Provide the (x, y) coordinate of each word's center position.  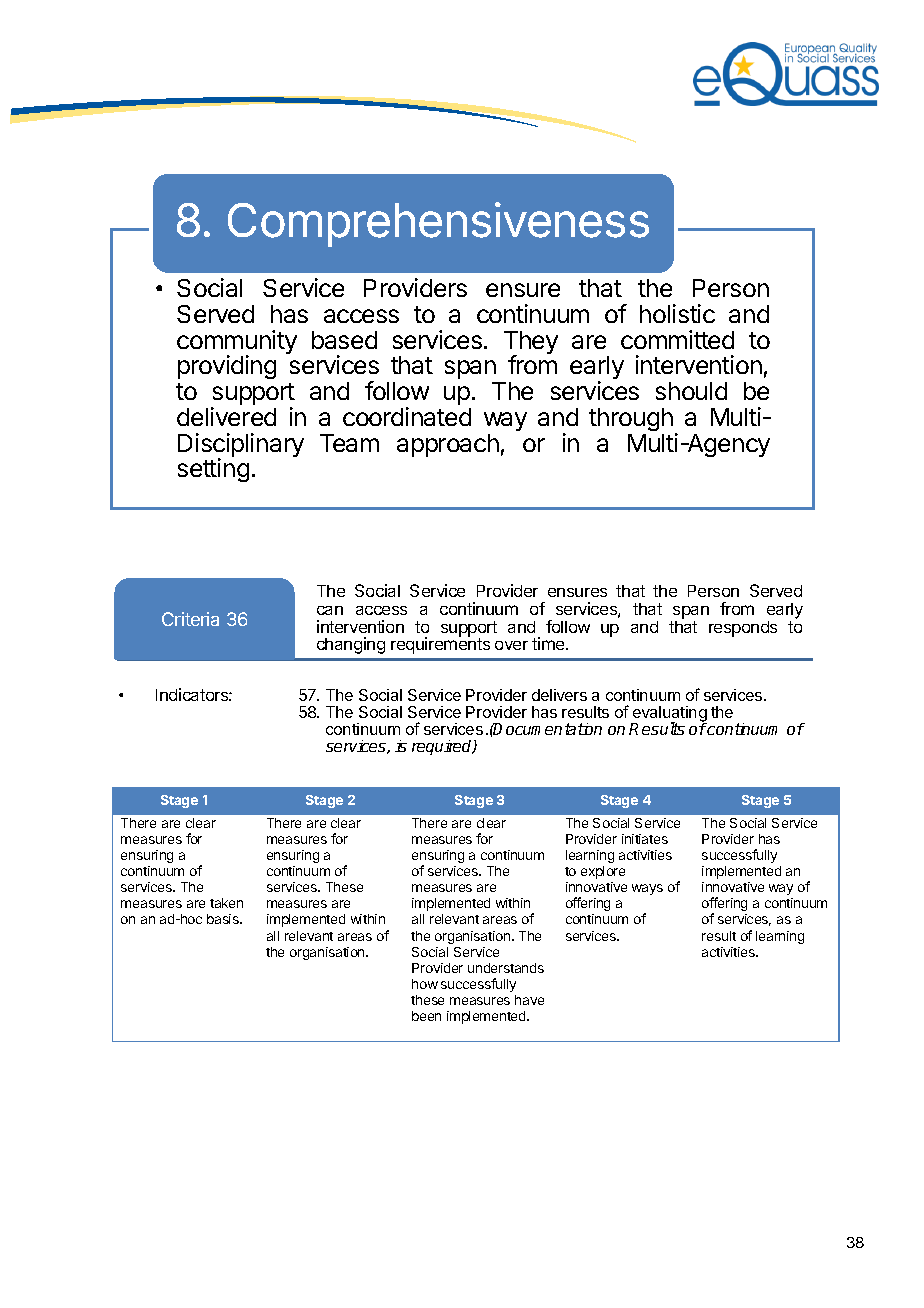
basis (224, 919)
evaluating (669, 715)
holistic (677, 313)
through (631, 419)
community (237, 343)
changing (351, 645)
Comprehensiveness (438, 224)
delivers (559, 695)
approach (448, 445)
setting (213, 470)
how (425, 984)
